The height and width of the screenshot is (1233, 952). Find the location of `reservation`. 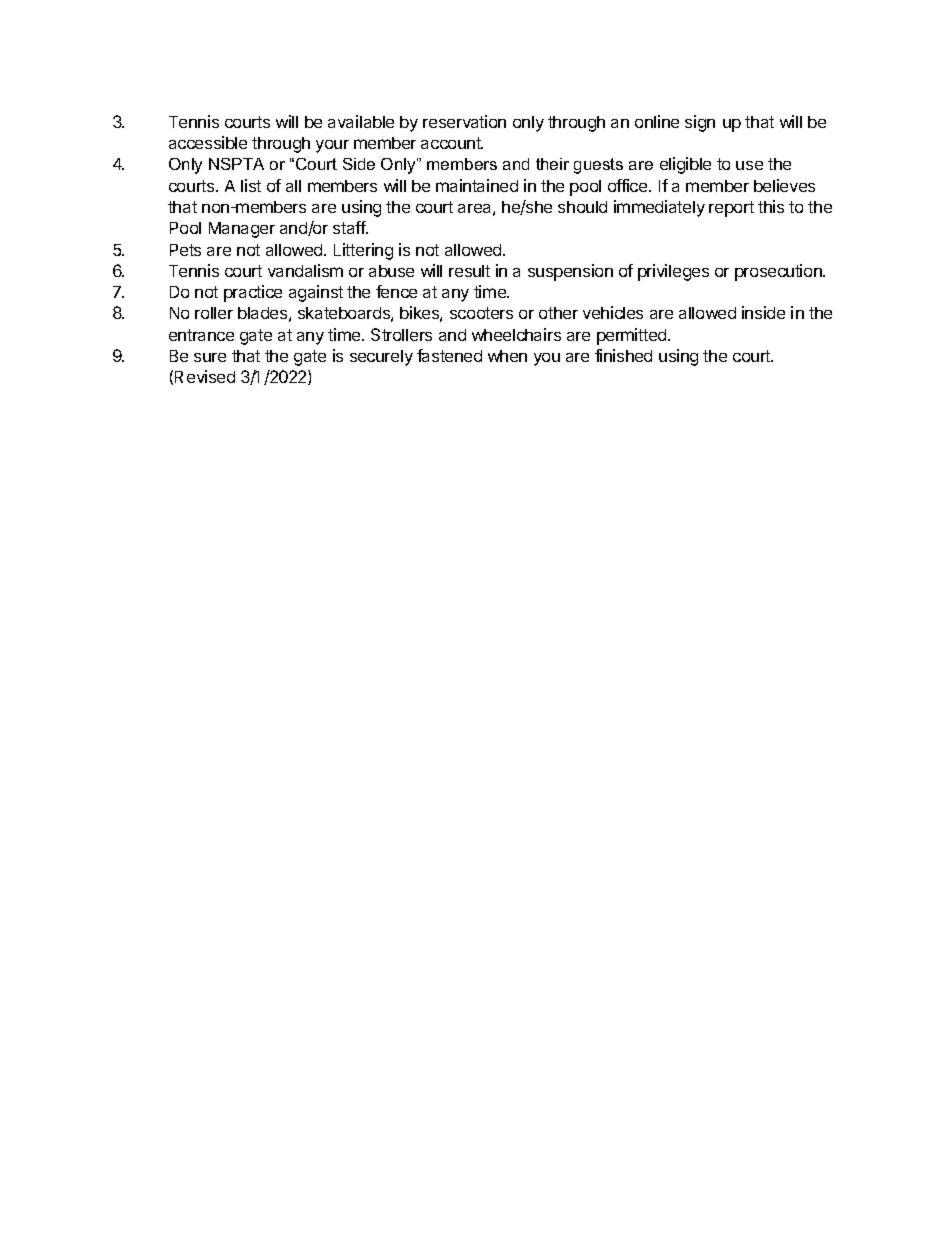

reservation is located at coordinates (464, 121).
